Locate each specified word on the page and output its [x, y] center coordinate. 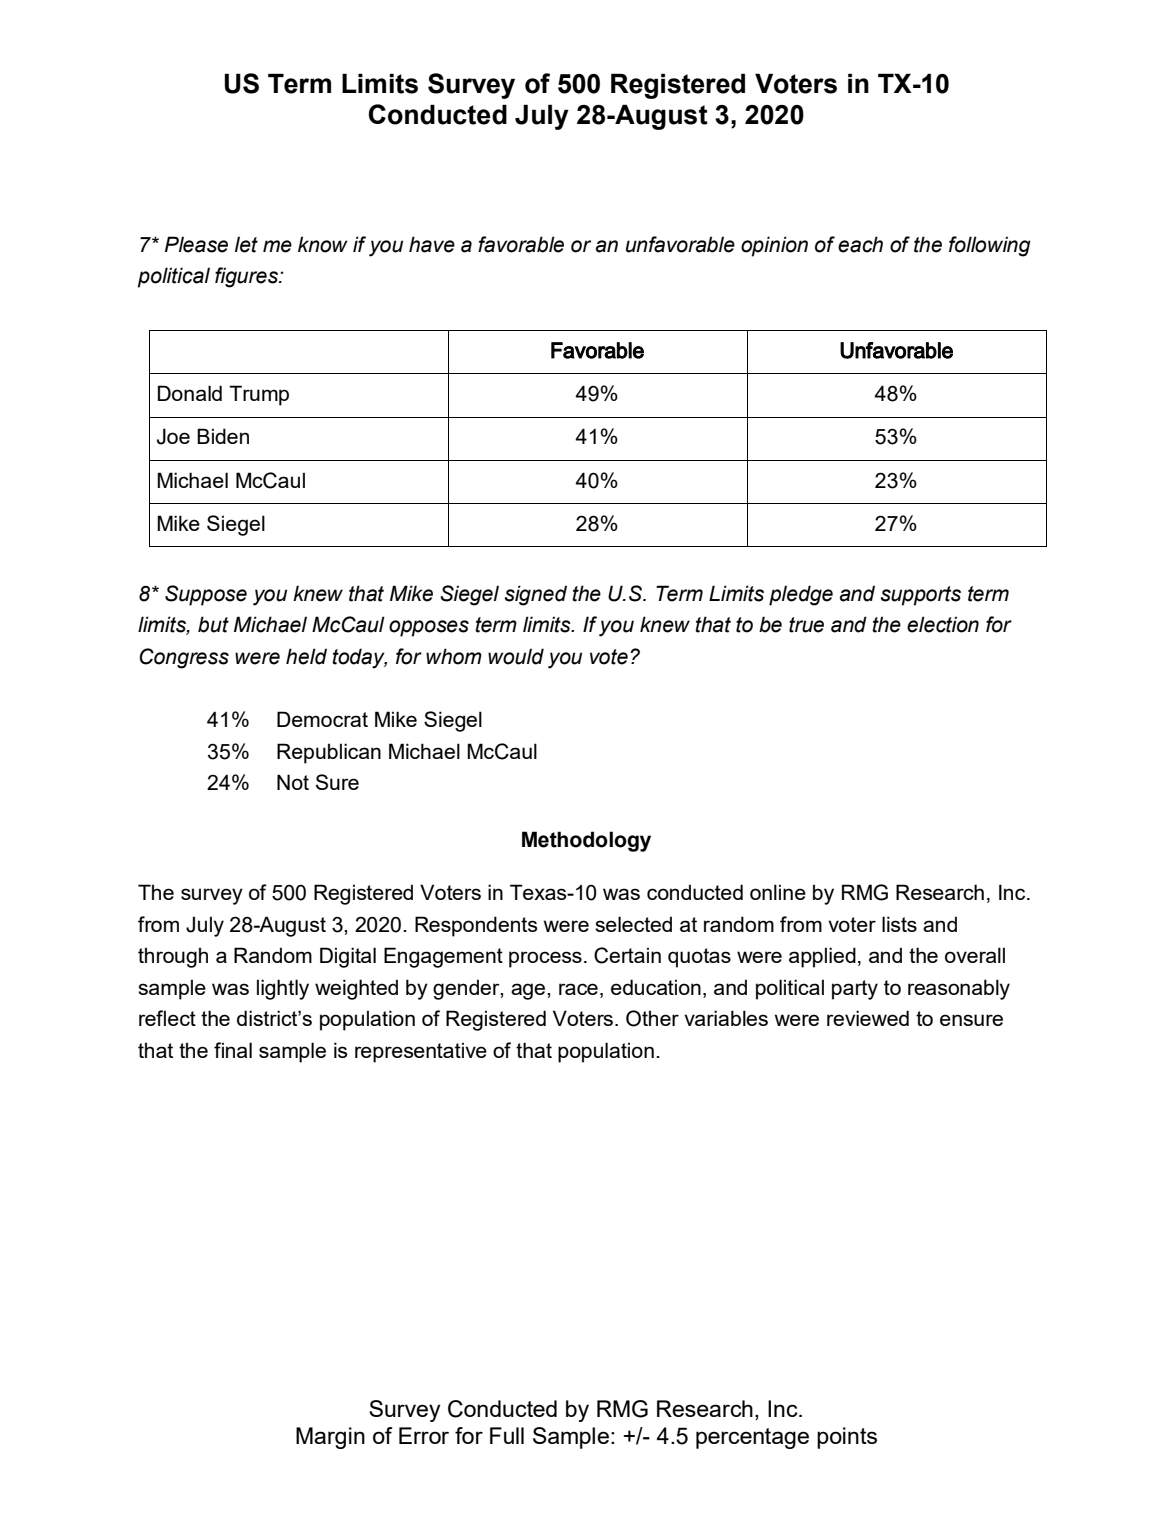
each [860, 244]
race [578, 989]
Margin [330, 1438]
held [306, 656]
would [516, 656]
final [233, 1050]
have [432, 244]
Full [507, 1435]
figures [247, 277]
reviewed [868, 1018]
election [943, 624]
